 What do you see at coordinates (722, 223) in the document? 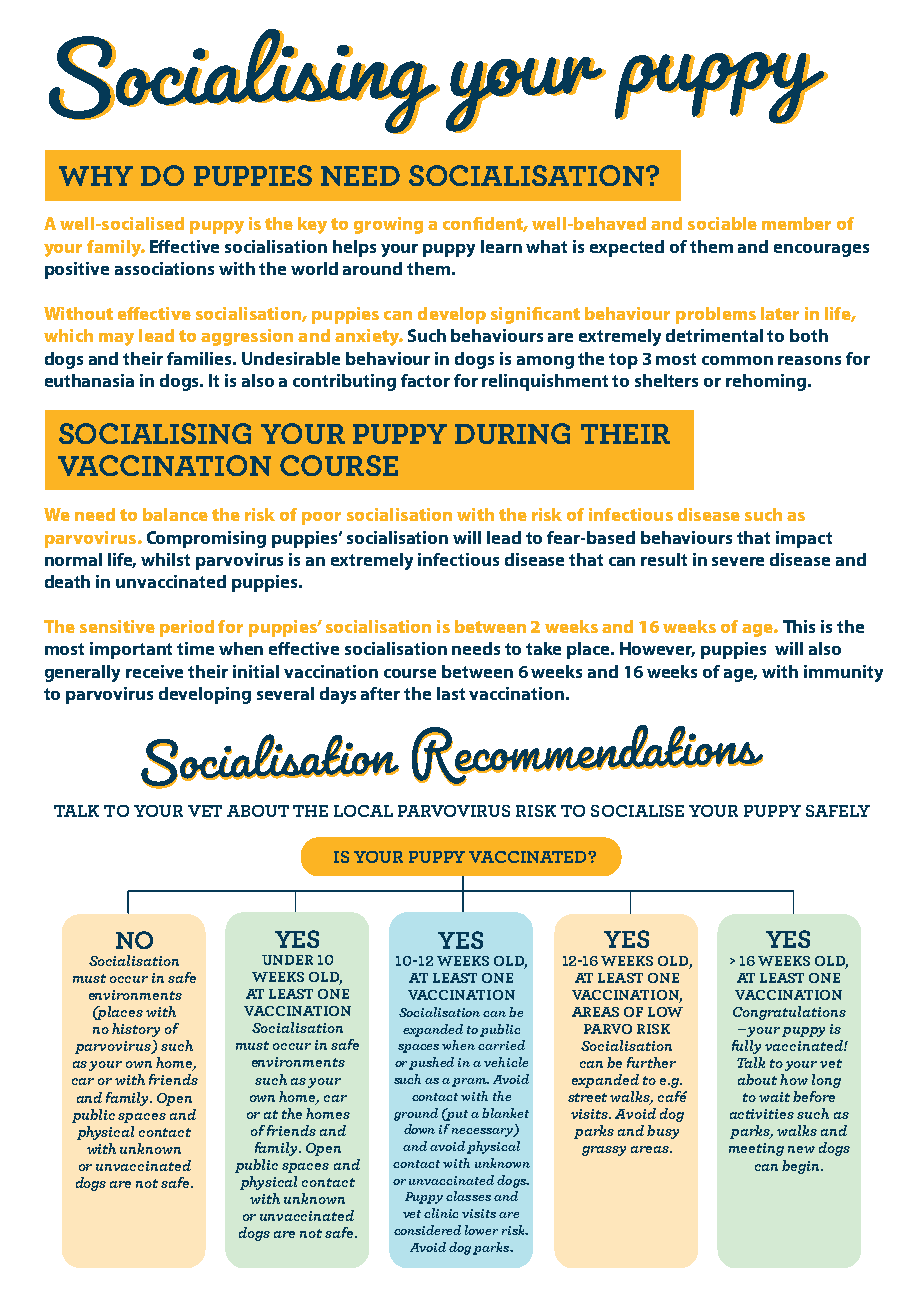
I see `sociable` at bounding box center [722, 223].
